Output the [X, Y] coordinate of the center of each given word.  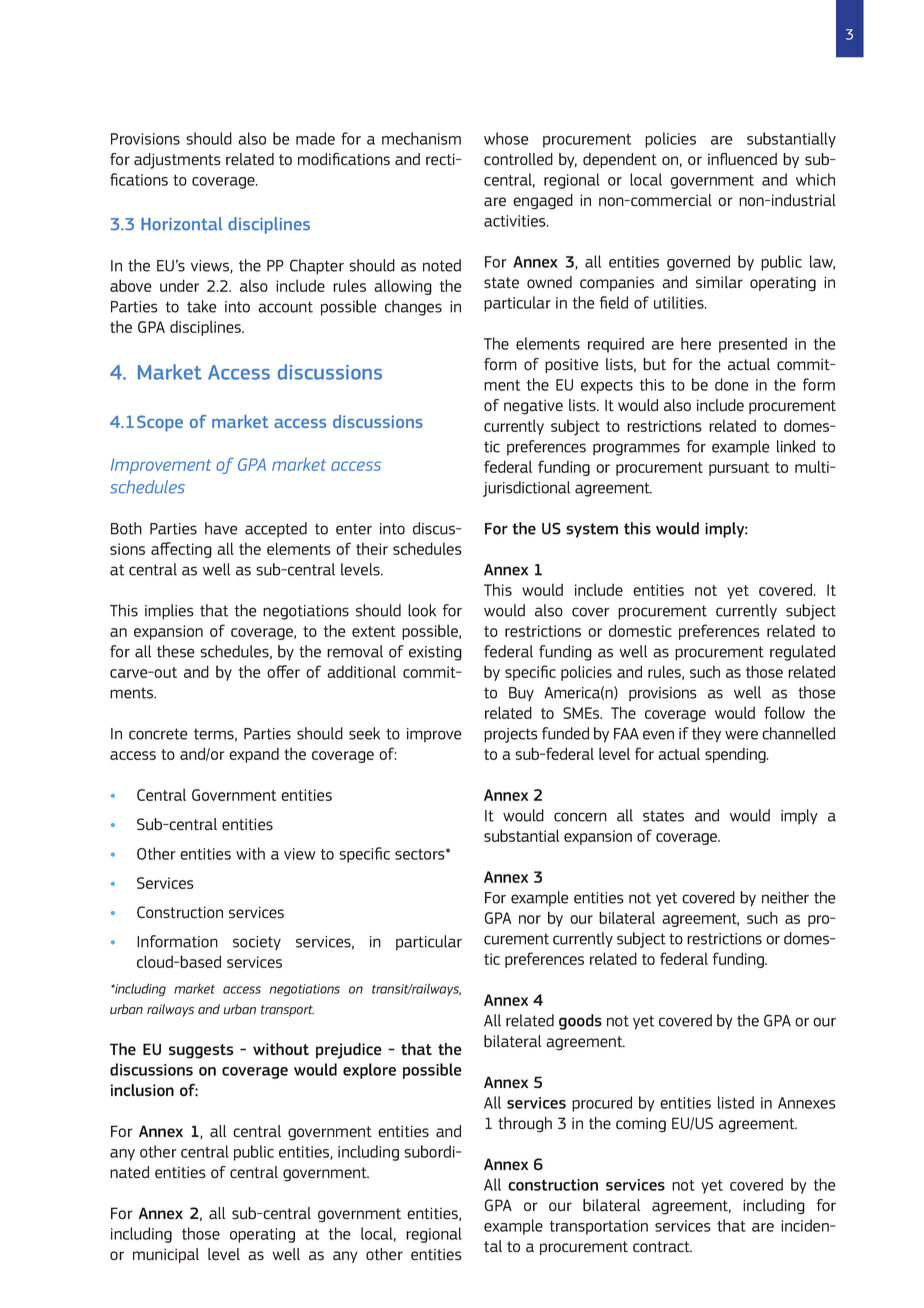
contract [662, 1247]
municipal [166, 1255]
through [525, 1125]
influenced [742, 159]
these [176, 651]
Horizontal [181, 224]
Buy [521, 694]
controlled [518, 159]
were [741, 735]
